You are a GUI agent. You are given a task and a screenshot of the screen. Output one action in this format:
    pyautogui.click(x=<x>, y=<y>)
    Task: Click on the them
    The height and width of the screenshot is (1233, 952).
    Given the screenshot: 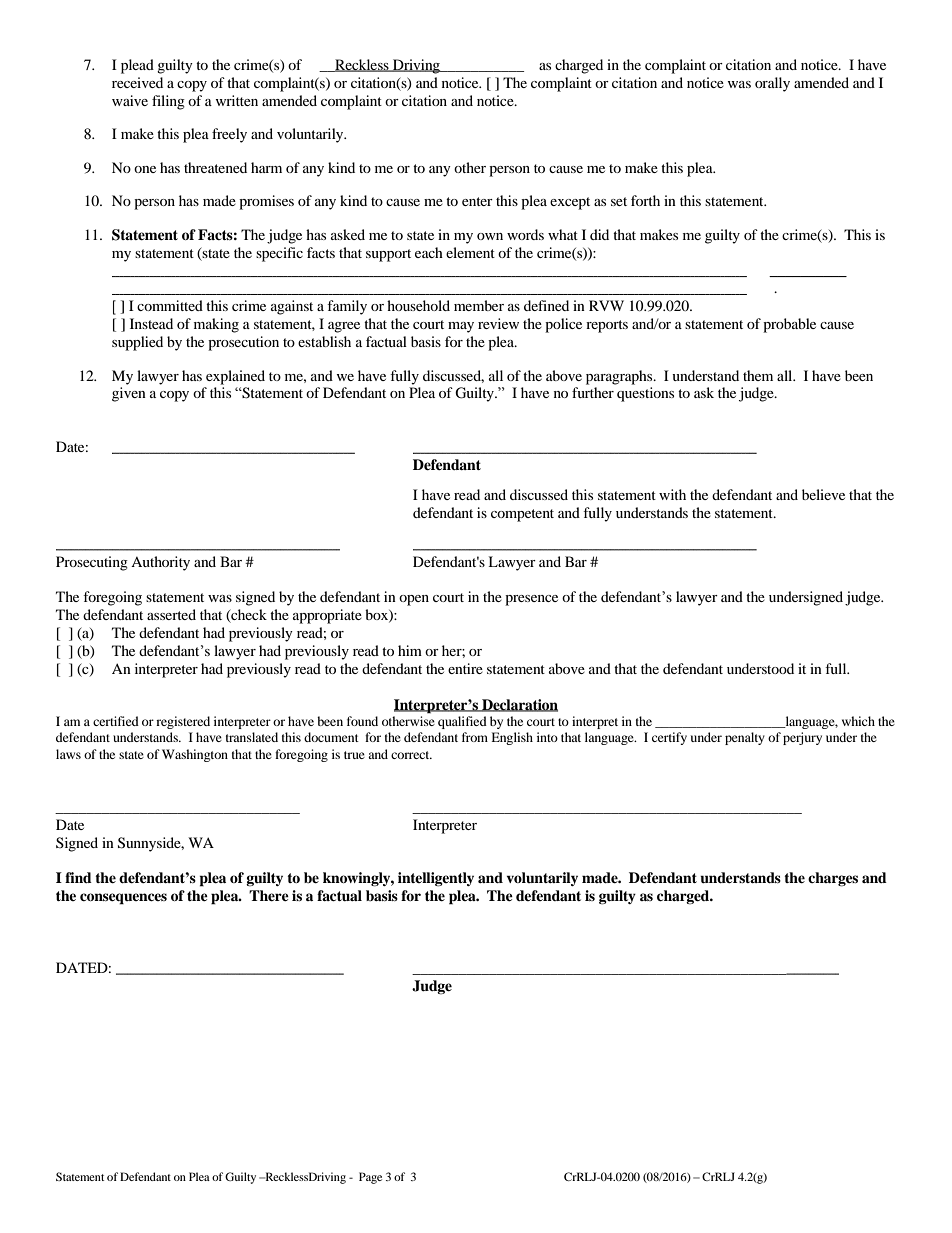 What is the action you would take?
    pyautogui.click(x=758, y=375)
